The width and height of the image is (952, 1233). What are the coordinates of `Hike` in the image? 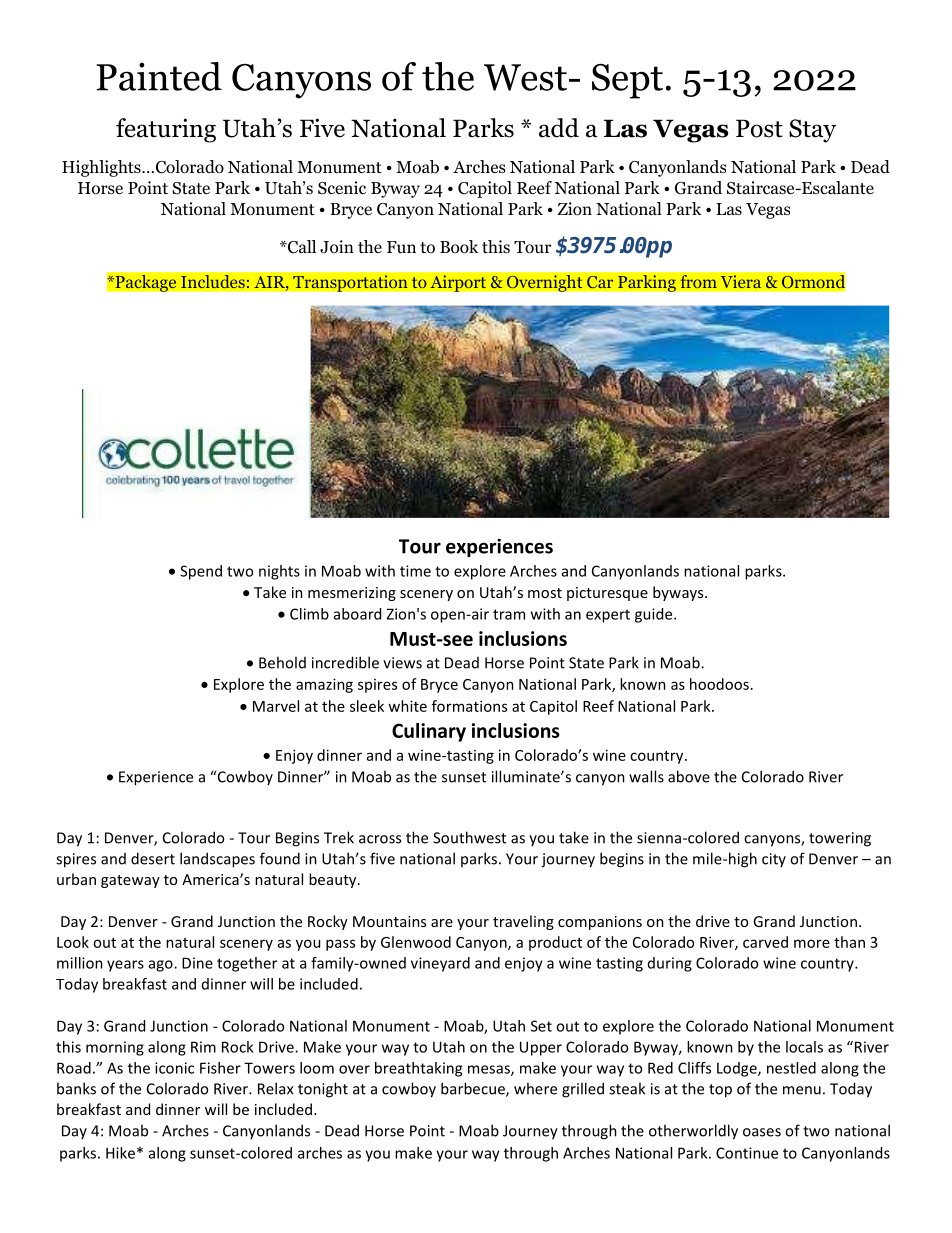 It's located at (120, 1153).
